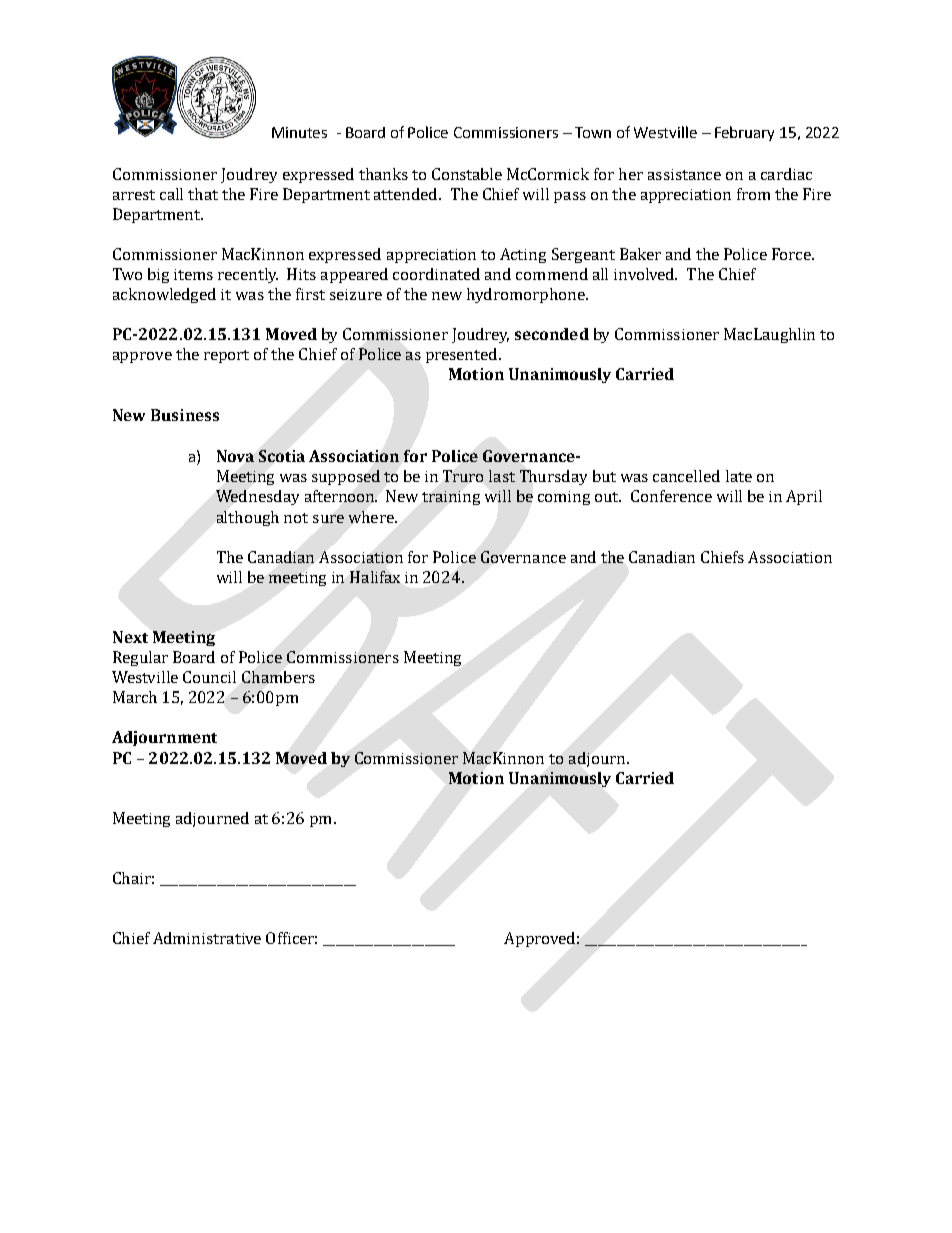 The width and height of the page is (952, 1233). What do you see at coordinates (451, 498) in the page?
I see `training` at bounding box center [451, 498].
